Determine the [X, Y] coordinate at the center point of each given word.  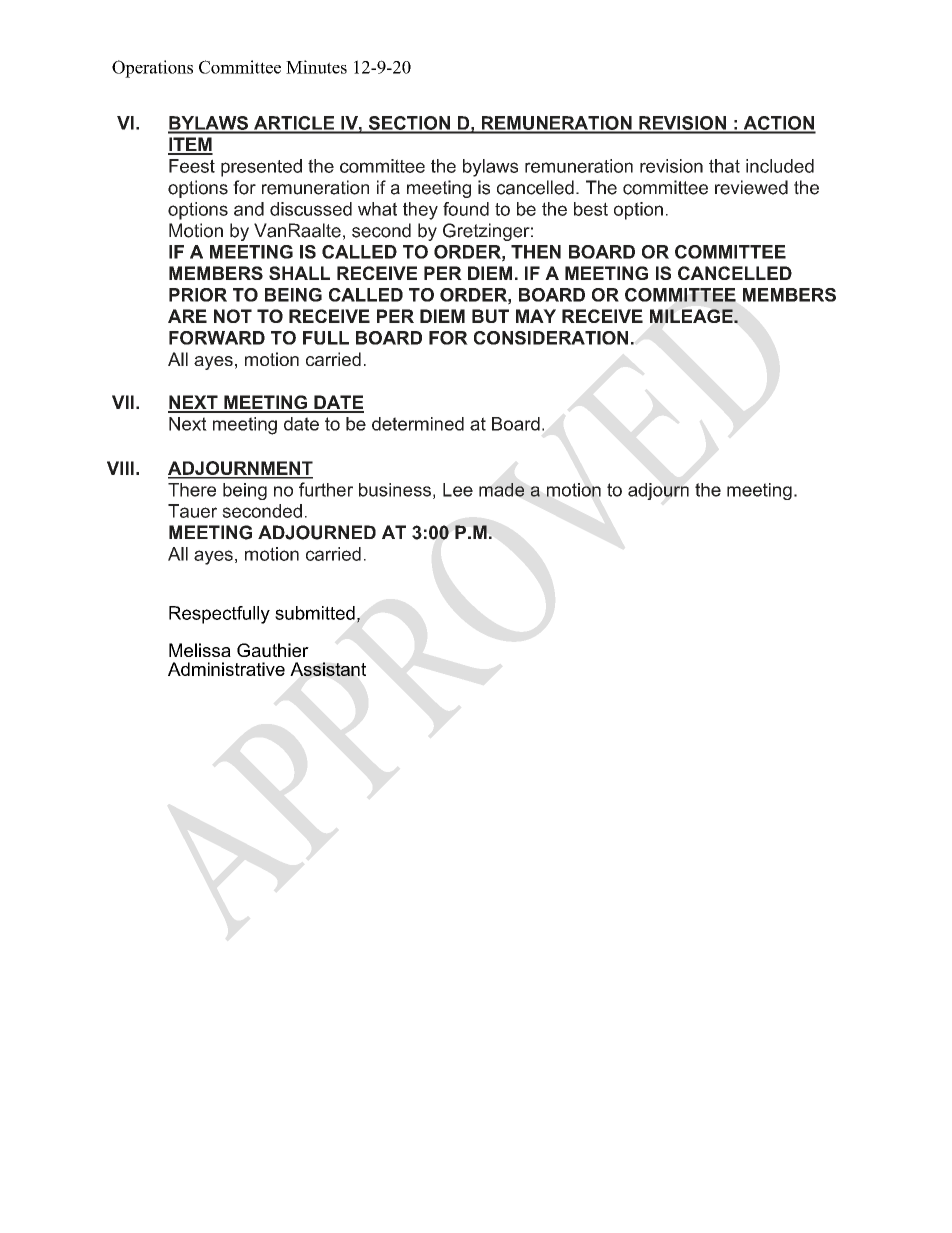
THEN [536, 252]
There [192, 490]
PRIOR [198, 295]
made [501, 490]
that [724, 166]
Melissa [200, 650]
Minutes [316, 67]
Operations [152, 69]
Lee [458, 490]
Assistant [328, 669]
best [591, 209]
